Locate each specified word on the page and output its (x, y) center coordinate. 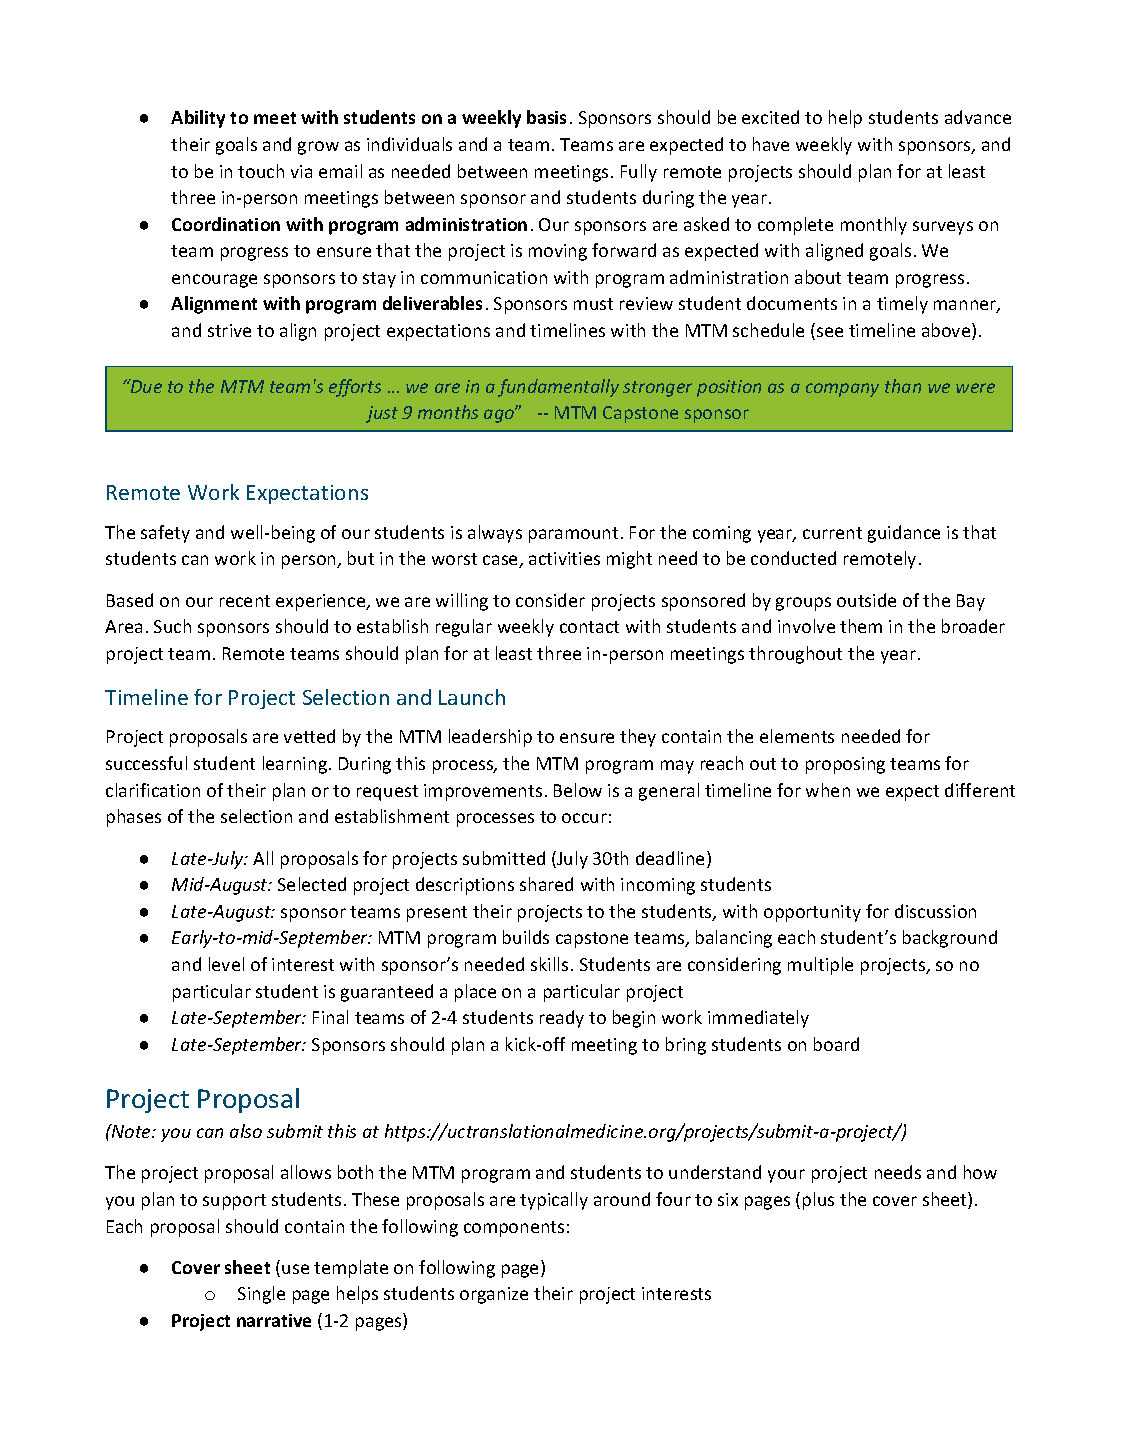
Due (145, 386)
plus (818, 1201)
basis (546, 117)
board (836, 1044)
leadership (490, 738)
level (226, 964)
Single (261, 1295)
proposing (845, 765)
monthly (874, 226)
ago (500, 415)
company (842, 390)
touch (261, 171)
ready (562, 1019)
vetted (309, 736)
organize (494, 1295)
